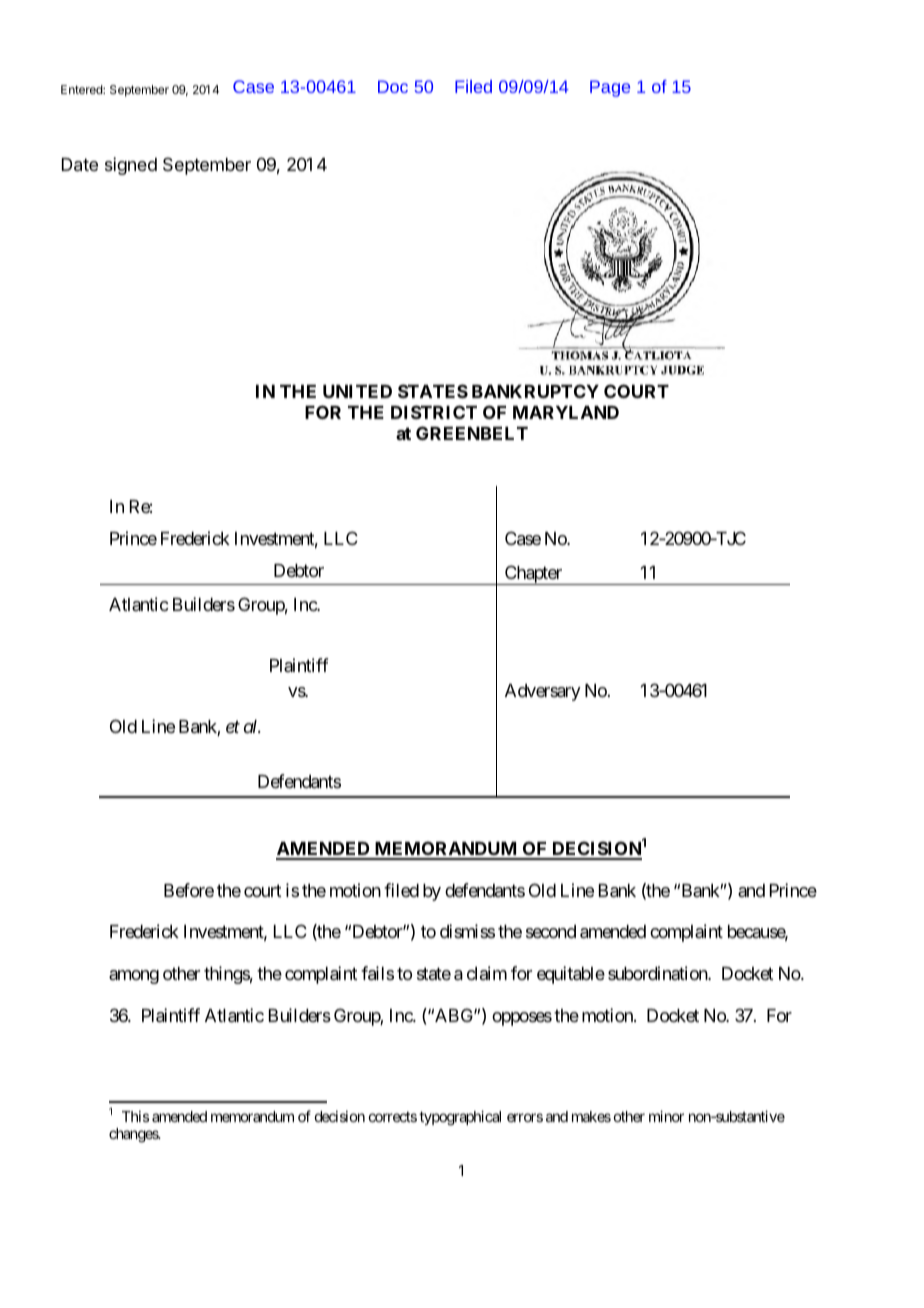 Image resolution: width=924 pixels, height=1308 pixels. Describe the element at coordinates (189, 890) in the image. I see `Before` at that location.
